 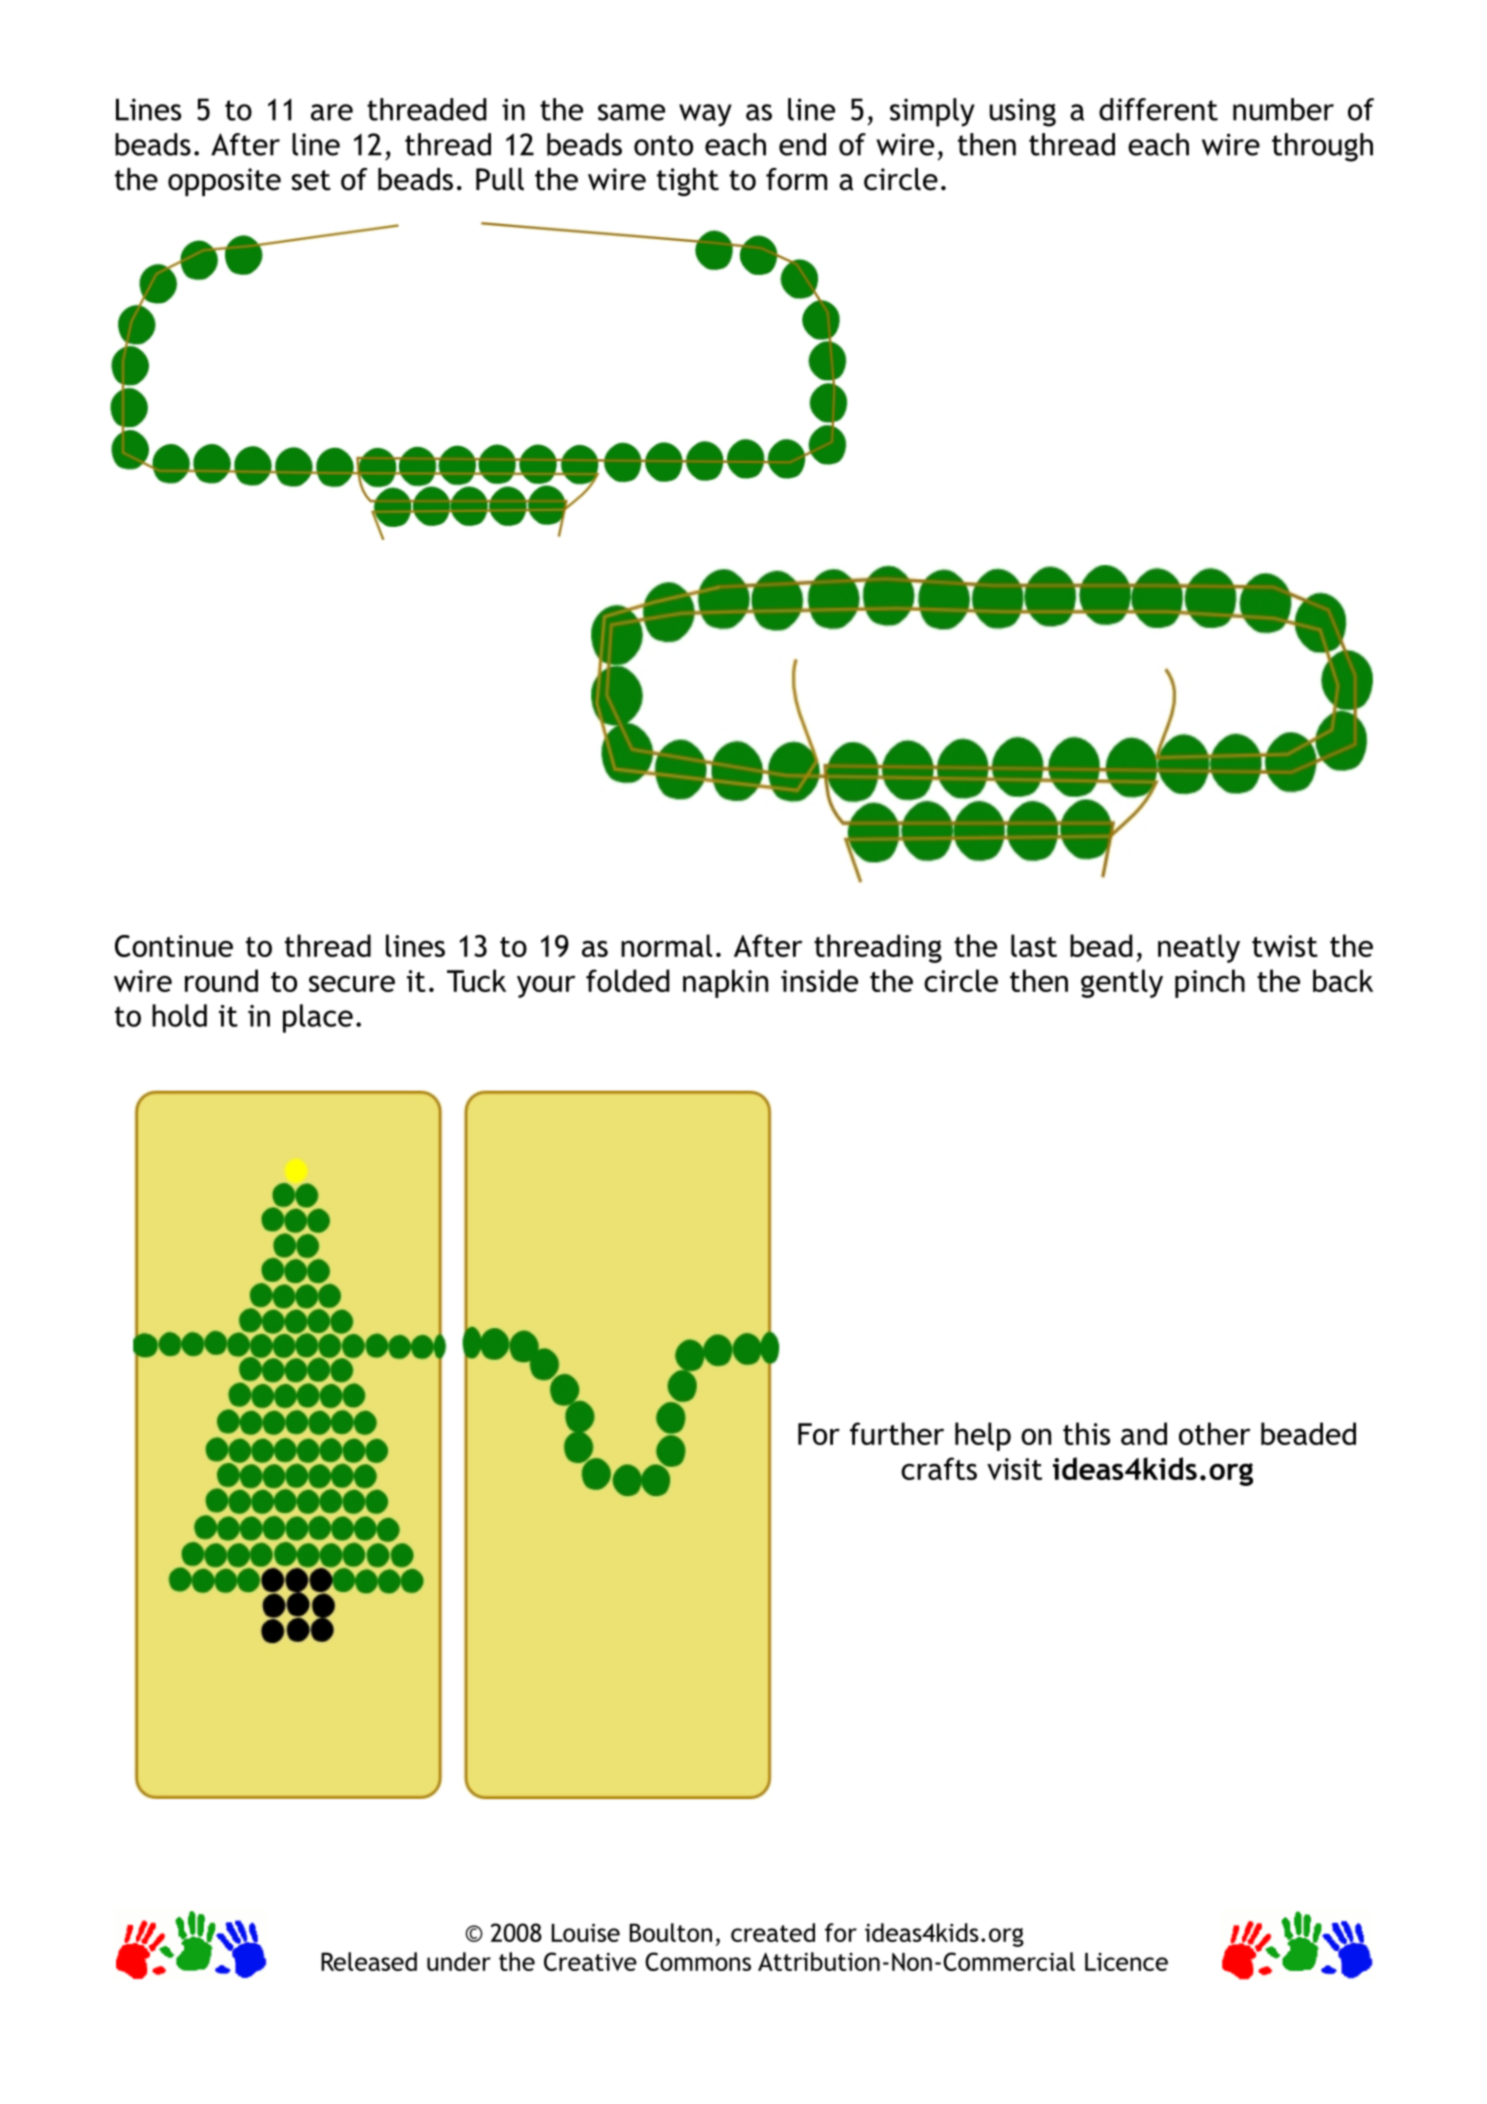 I want to click on created, so click(x=773, y=1932).
